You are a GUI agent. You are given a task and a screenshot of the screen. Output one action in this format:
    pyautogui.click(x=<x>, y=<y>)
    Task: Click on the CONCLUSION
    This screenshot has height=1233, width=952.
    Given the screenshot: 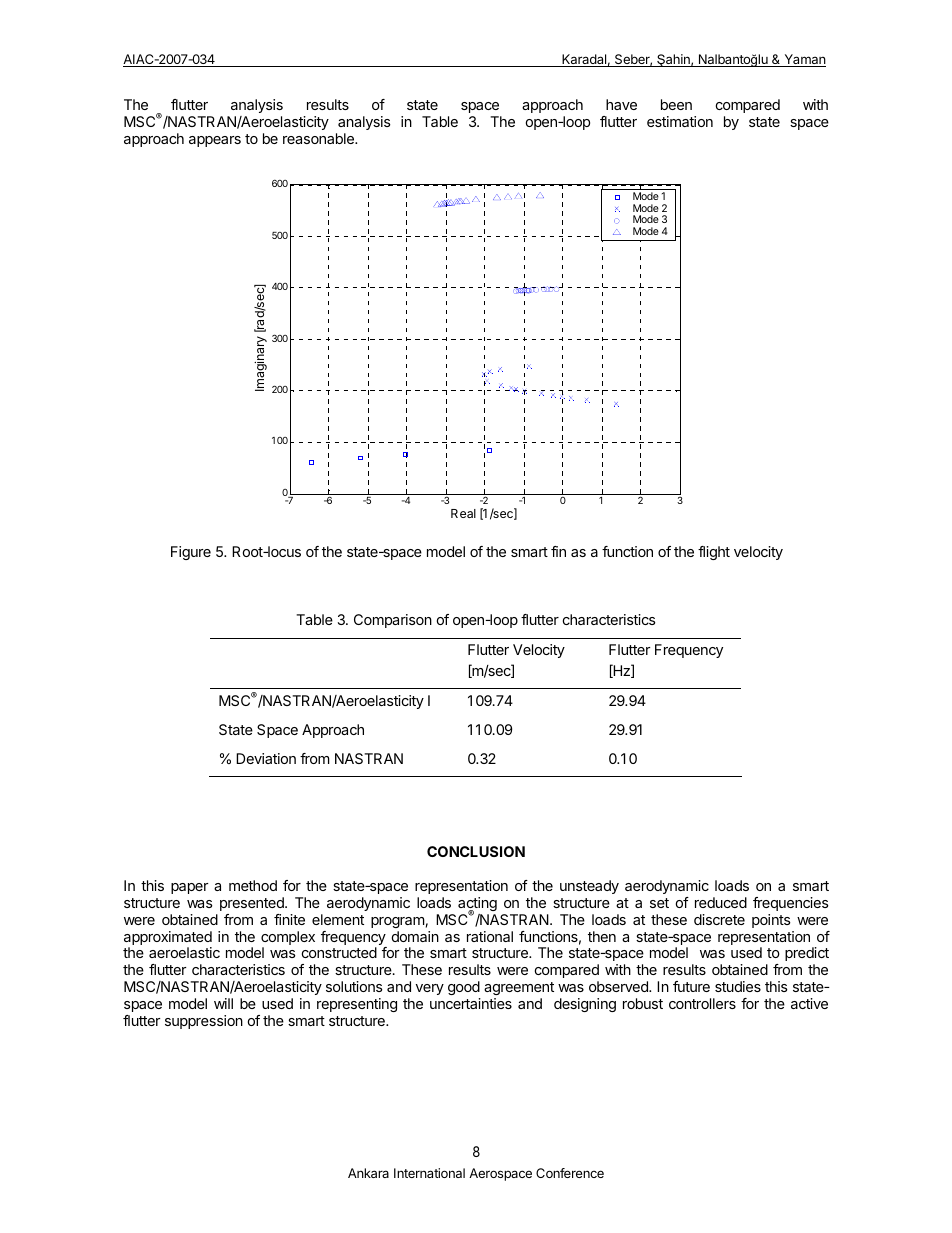 What is the action you would take?
    pyautogui.click(x=476, y=851)
